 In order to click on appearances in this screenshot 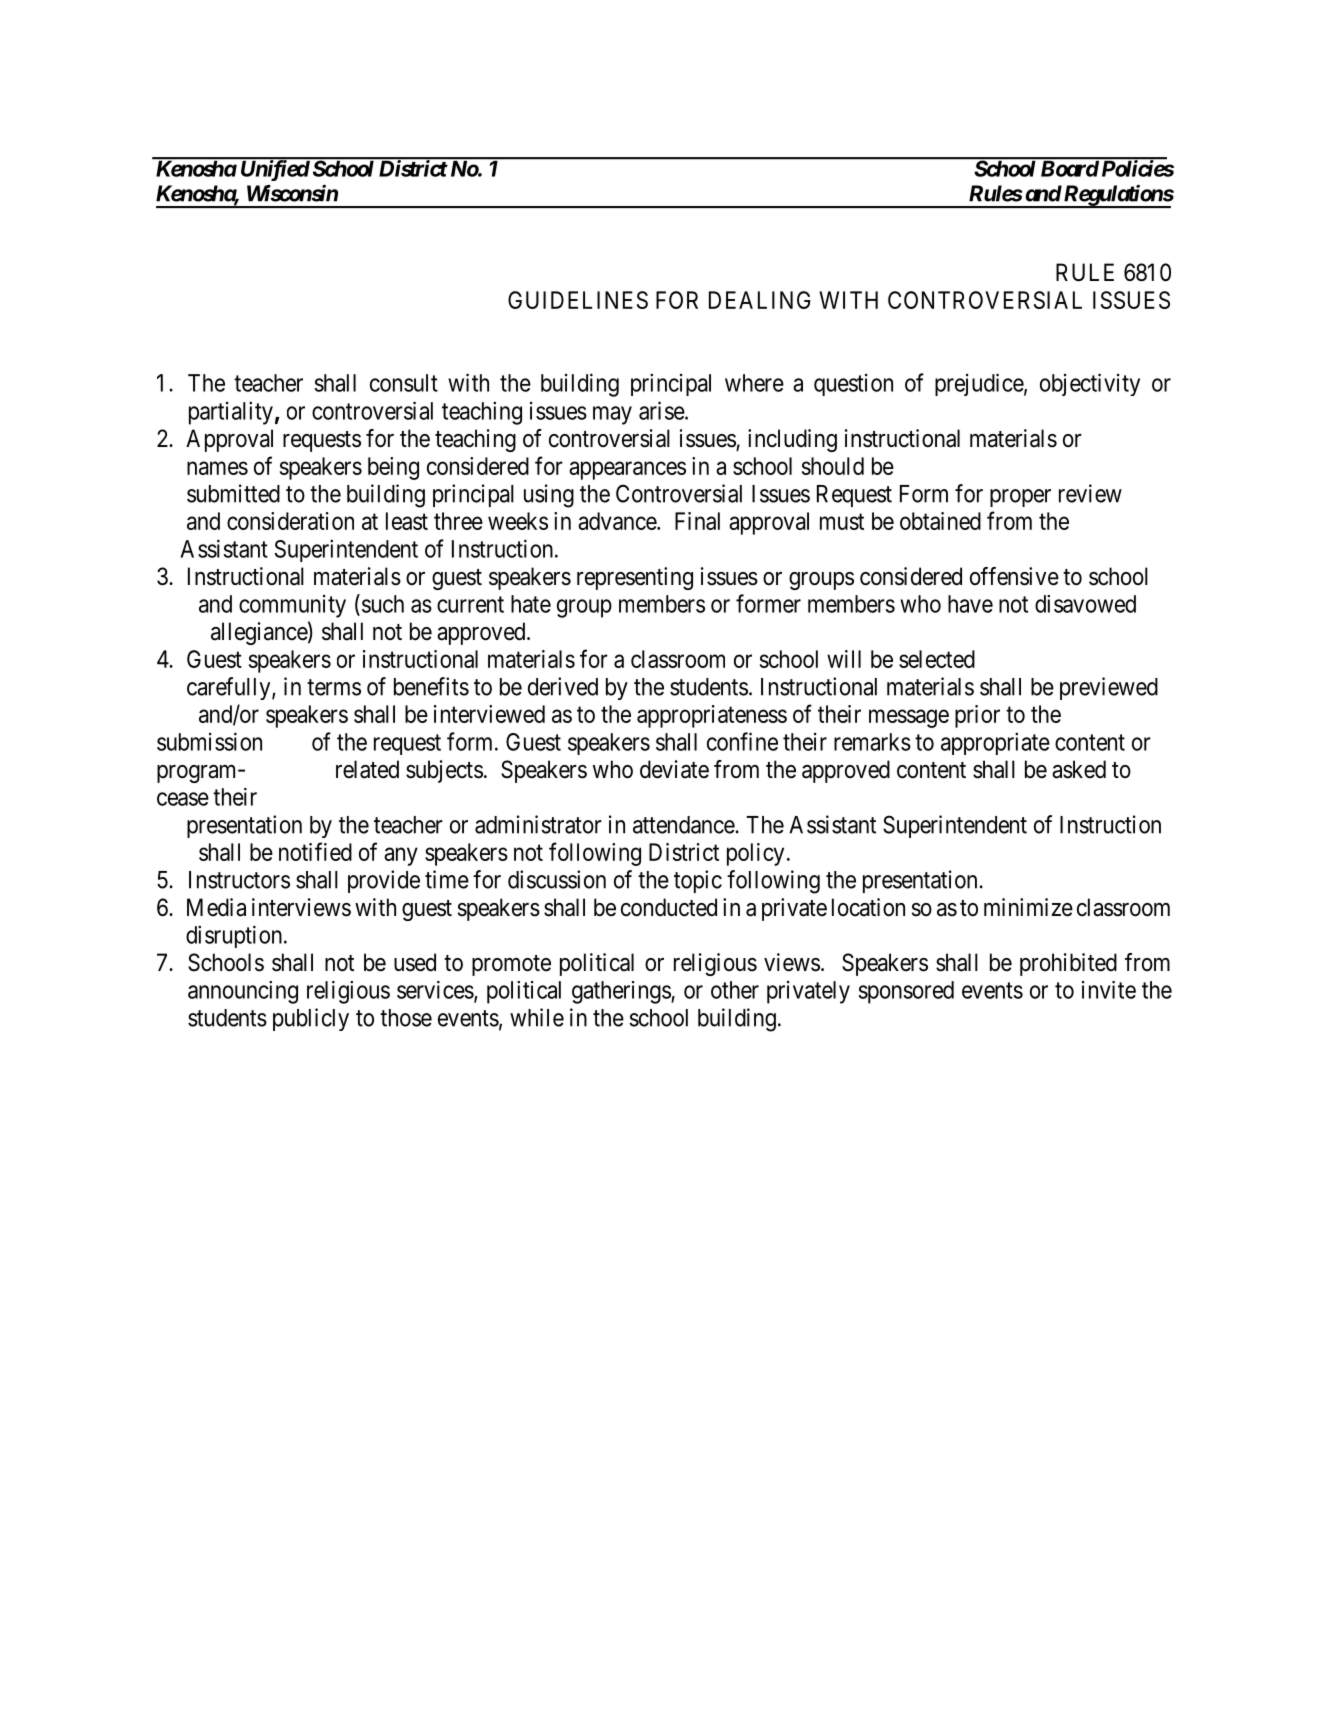, I will do `click(627, 470)`.
